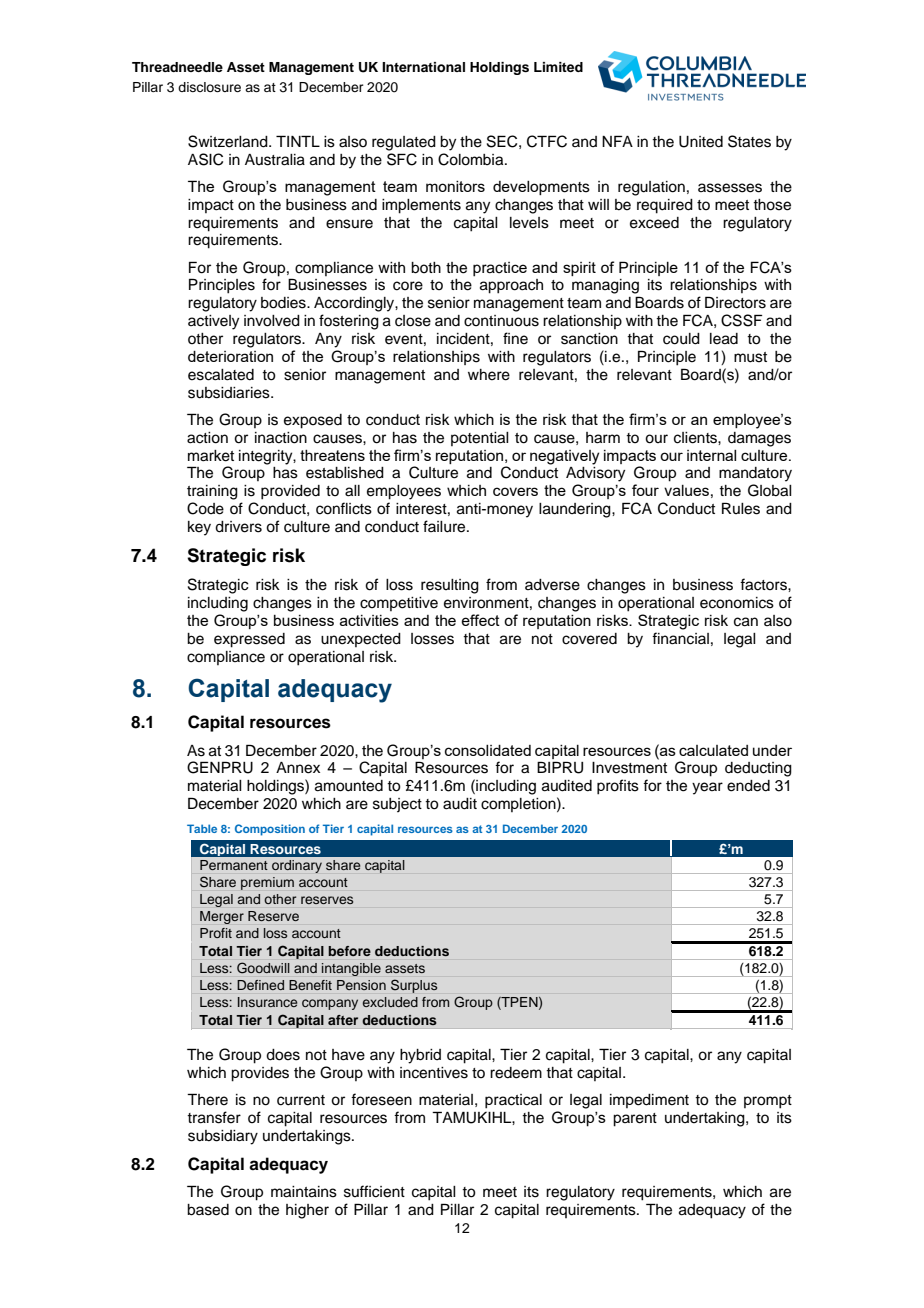 Image resolution: width=924 pixels, height=1308 pixels. Describe the element at coordinates (304, 1192) in the document. I see `maintains` at that location.
